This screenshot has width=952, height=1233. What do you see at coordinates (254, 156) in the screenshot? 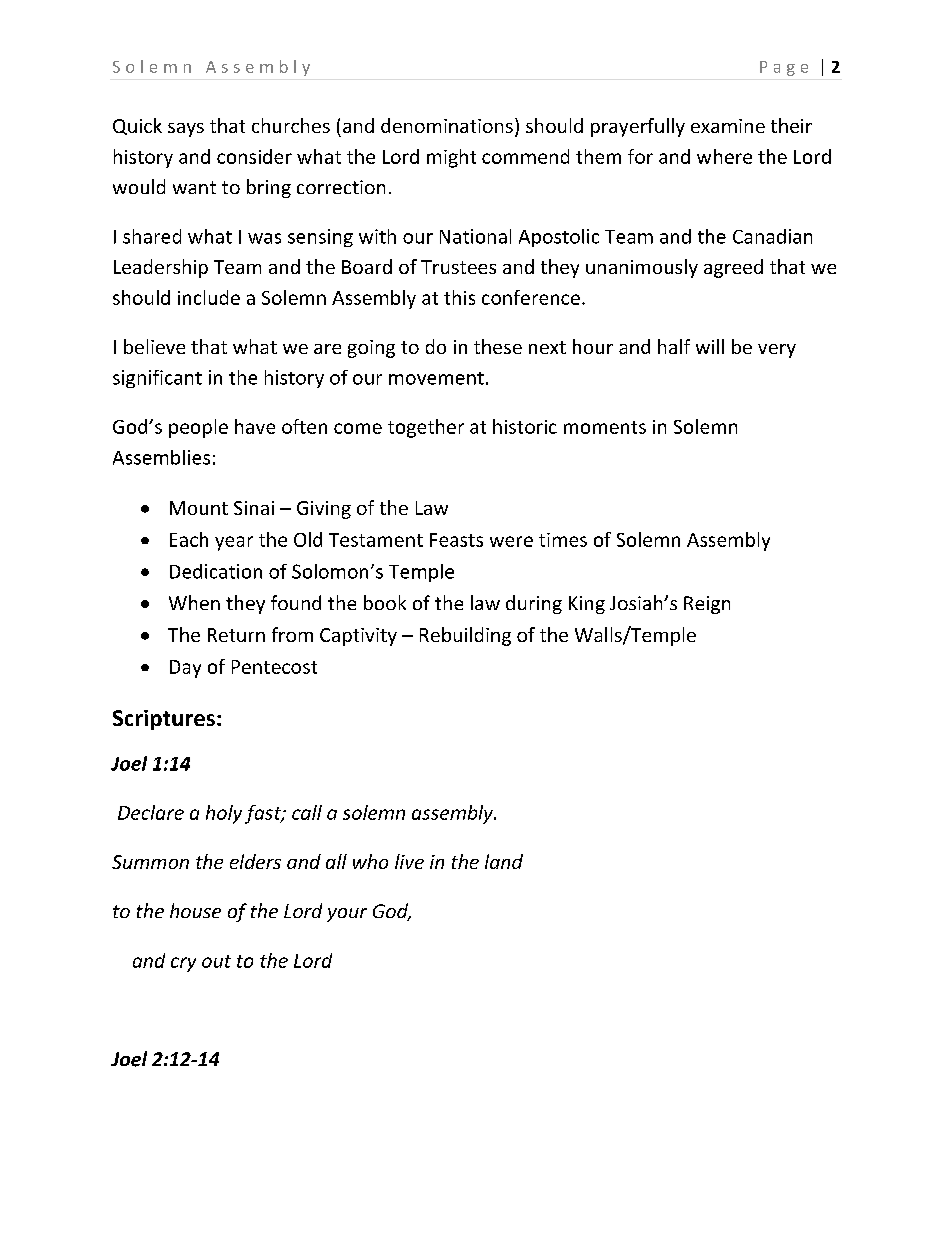
I see `consider` at bounding box center [254, 156].
